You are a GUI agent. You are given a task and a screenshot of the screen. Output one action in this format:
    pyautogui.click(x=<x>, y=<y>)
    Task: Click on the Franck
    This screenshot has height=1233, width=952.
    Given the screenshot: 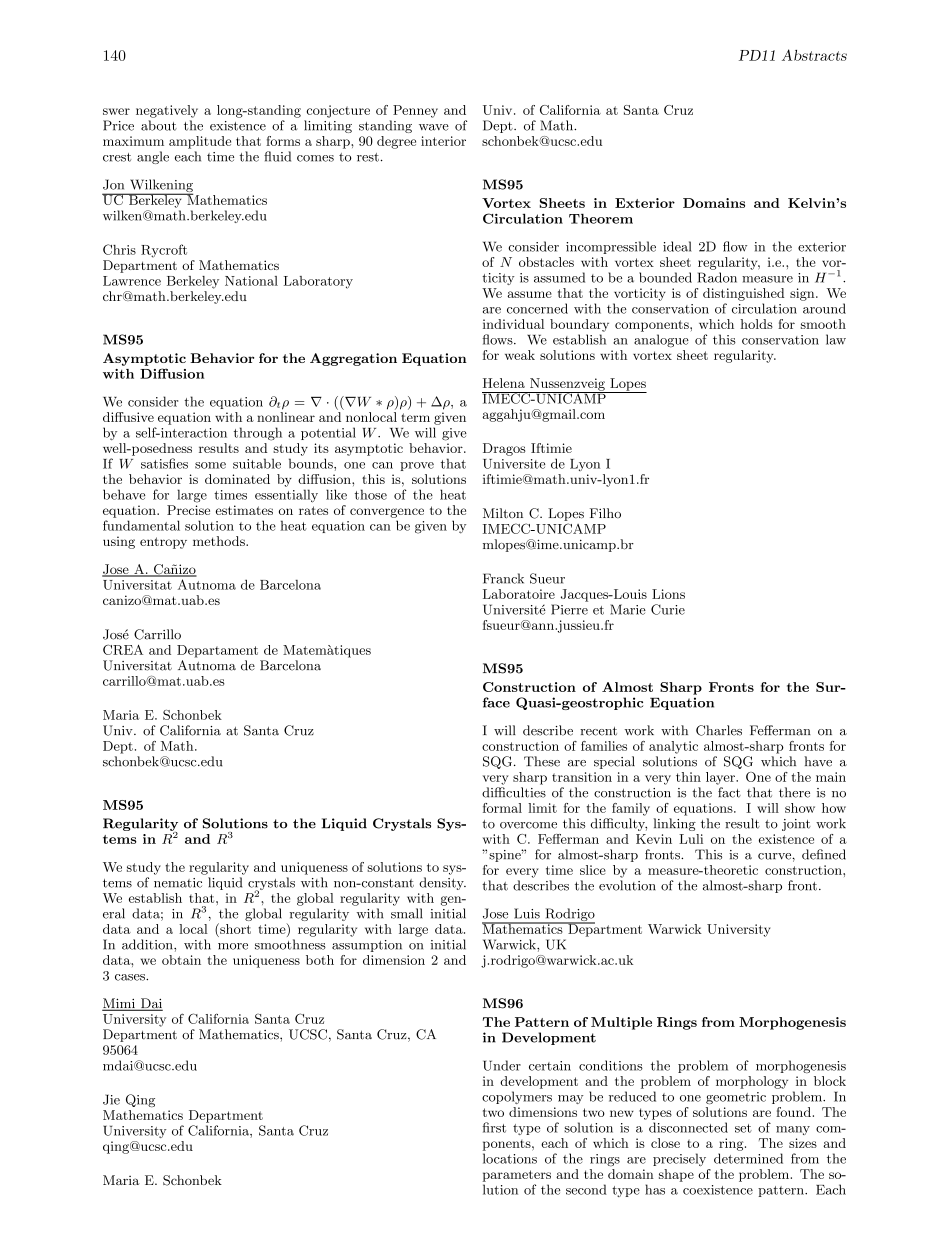 What is the action you would take?
    pyautogui.click(x=503, y=578)
